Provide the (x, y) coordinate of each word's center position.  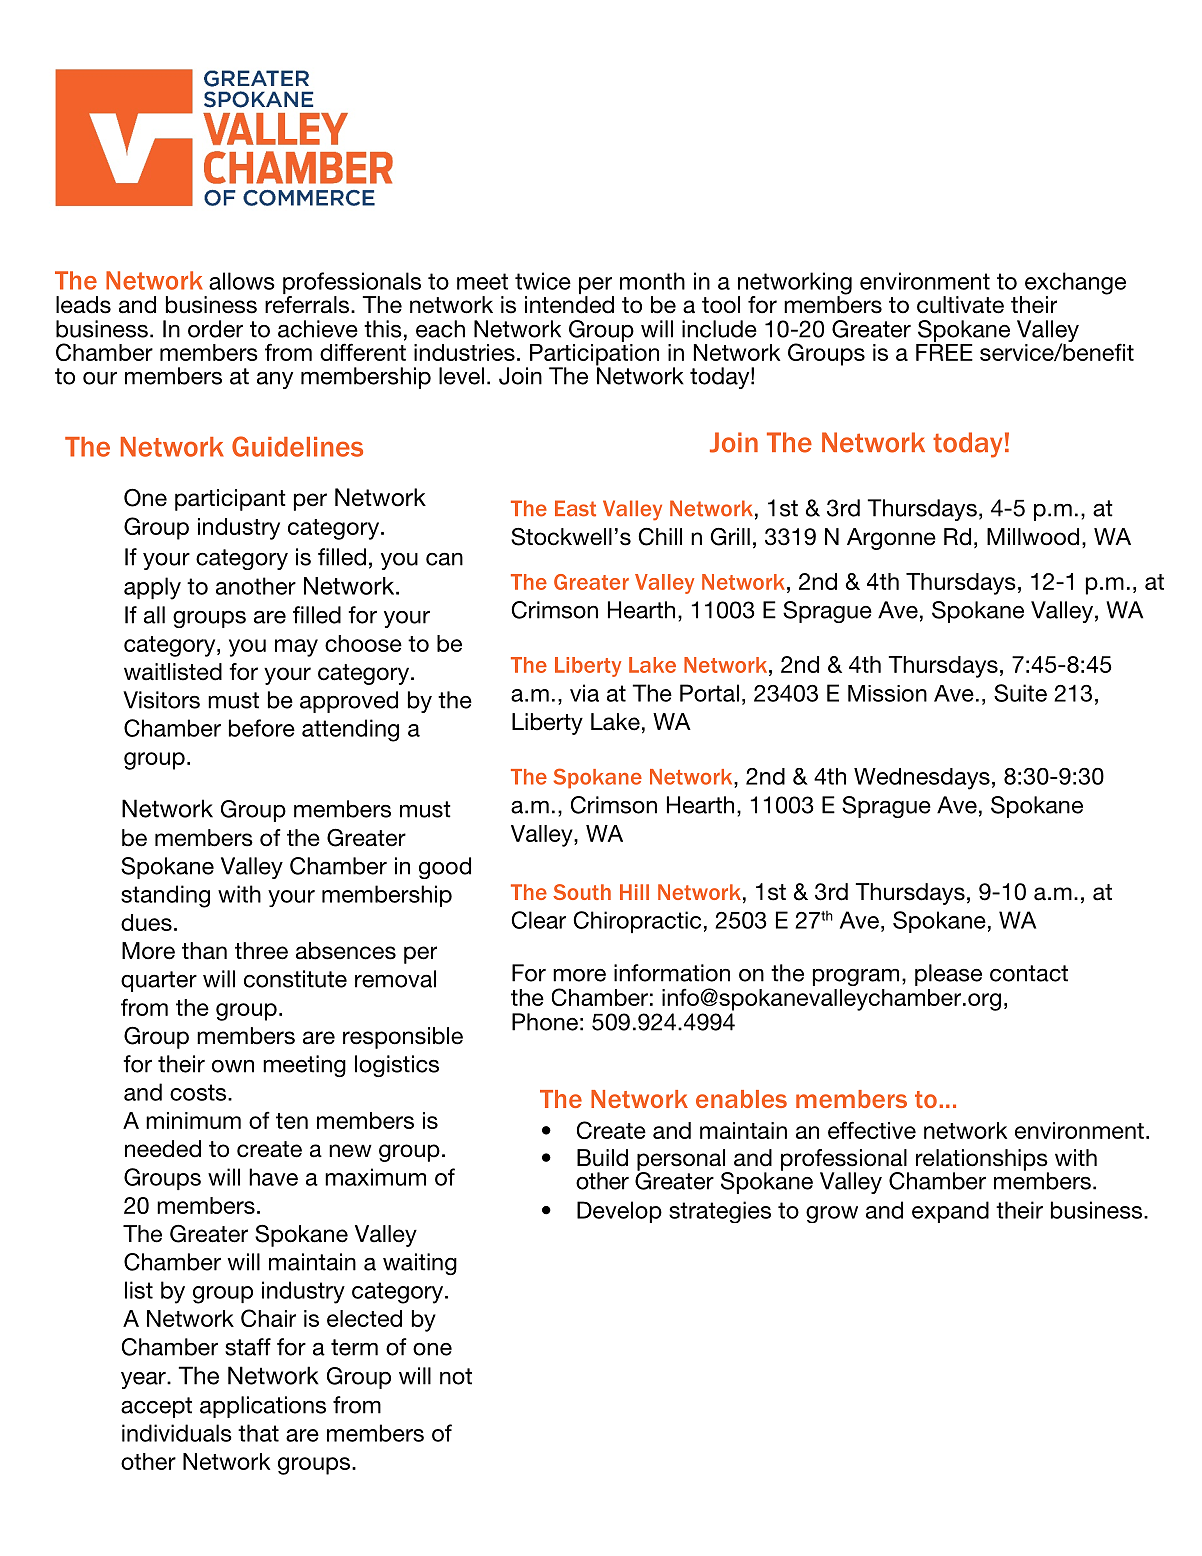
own (233, 1066)
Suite (1020, 693)
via (584, 693)
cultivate (960, 305)
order (215, 329)
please (948, 975)
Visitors (161, 700)
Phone (545, 1022)
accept (156, 1407)
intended (569, 305)
